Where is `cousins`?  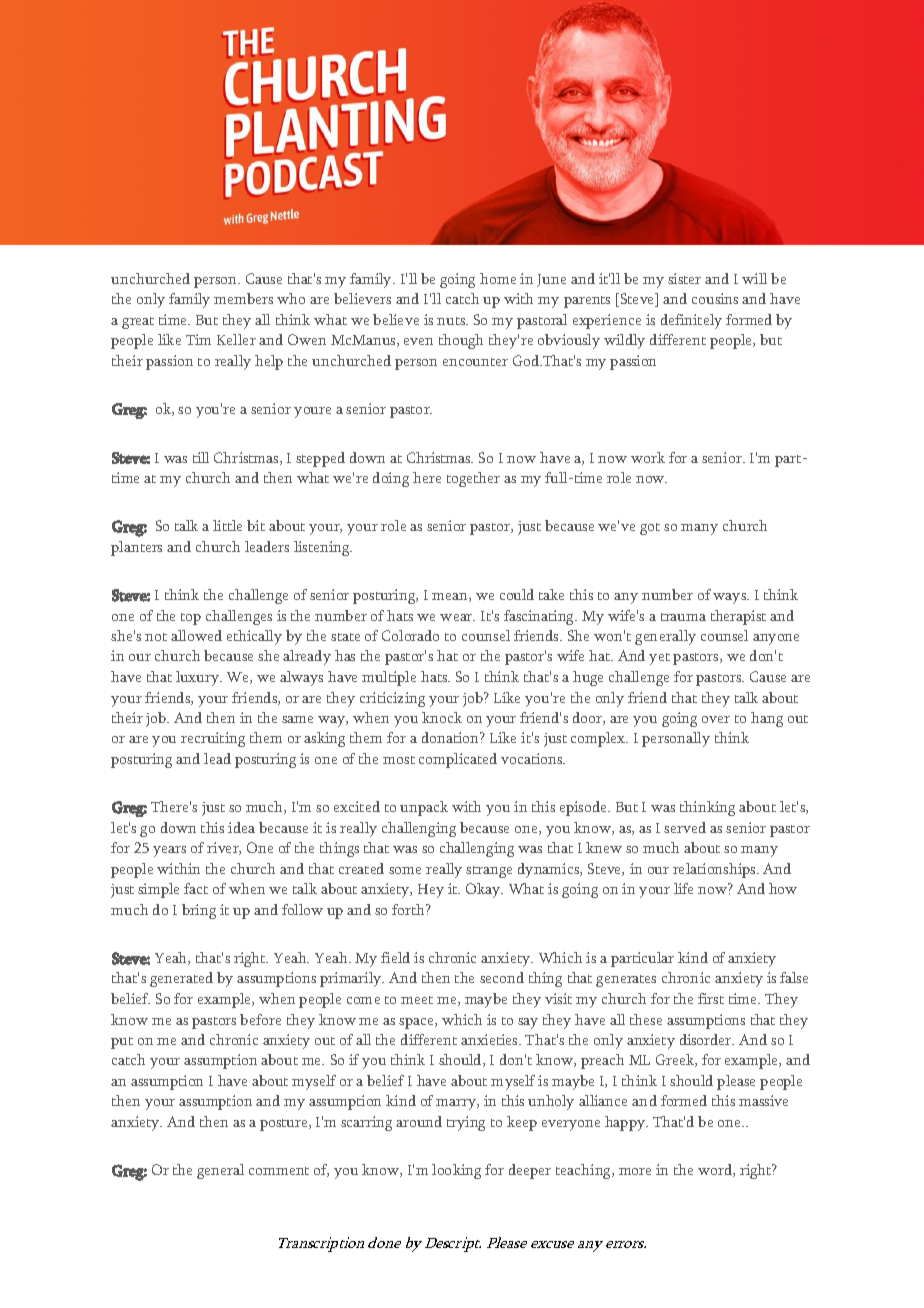
cousins is located at coordinates (715, 298).
